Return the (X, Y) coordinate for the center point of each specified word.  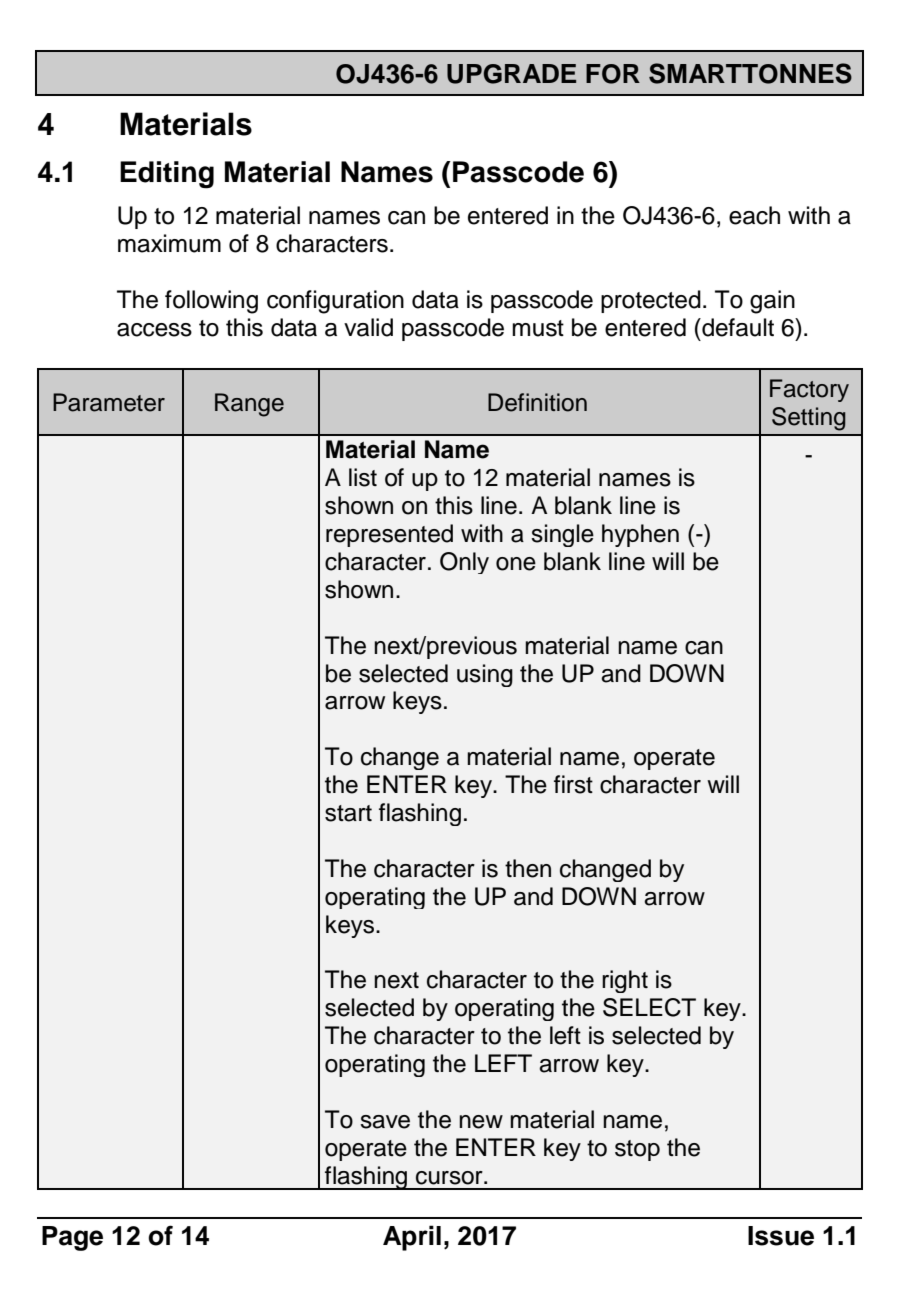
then (528, 868)
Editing (167, 175)
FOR (613, 74)
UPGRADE (511, 74)
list (363, 477)
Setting (809, 419)
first (573, 784)
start (348, 813)
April (412, 1238)
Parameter (109, 402)
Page (72, 1238)
